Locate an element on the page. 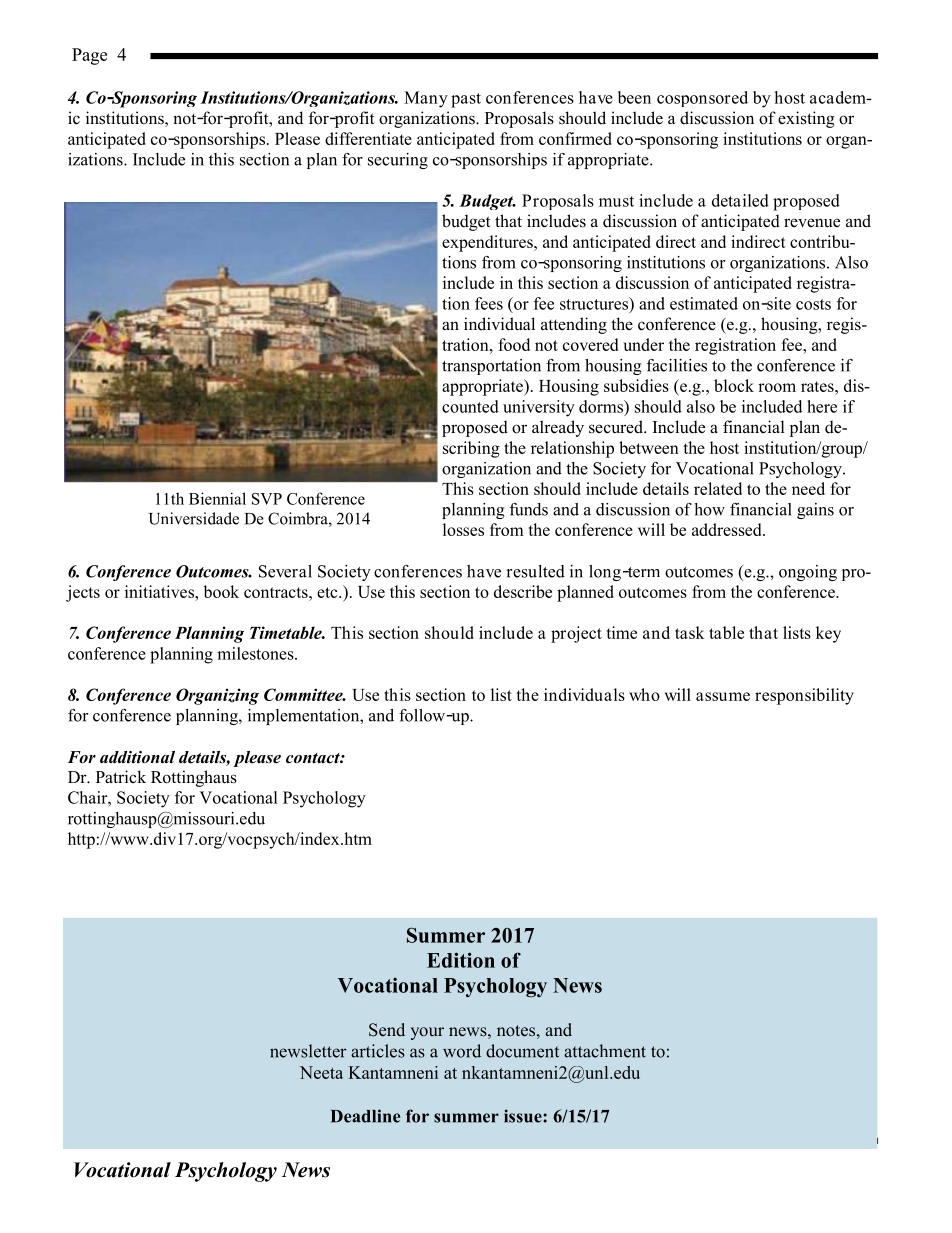 The image size is (952, 1233). project is located at coordinates (576, 634).
